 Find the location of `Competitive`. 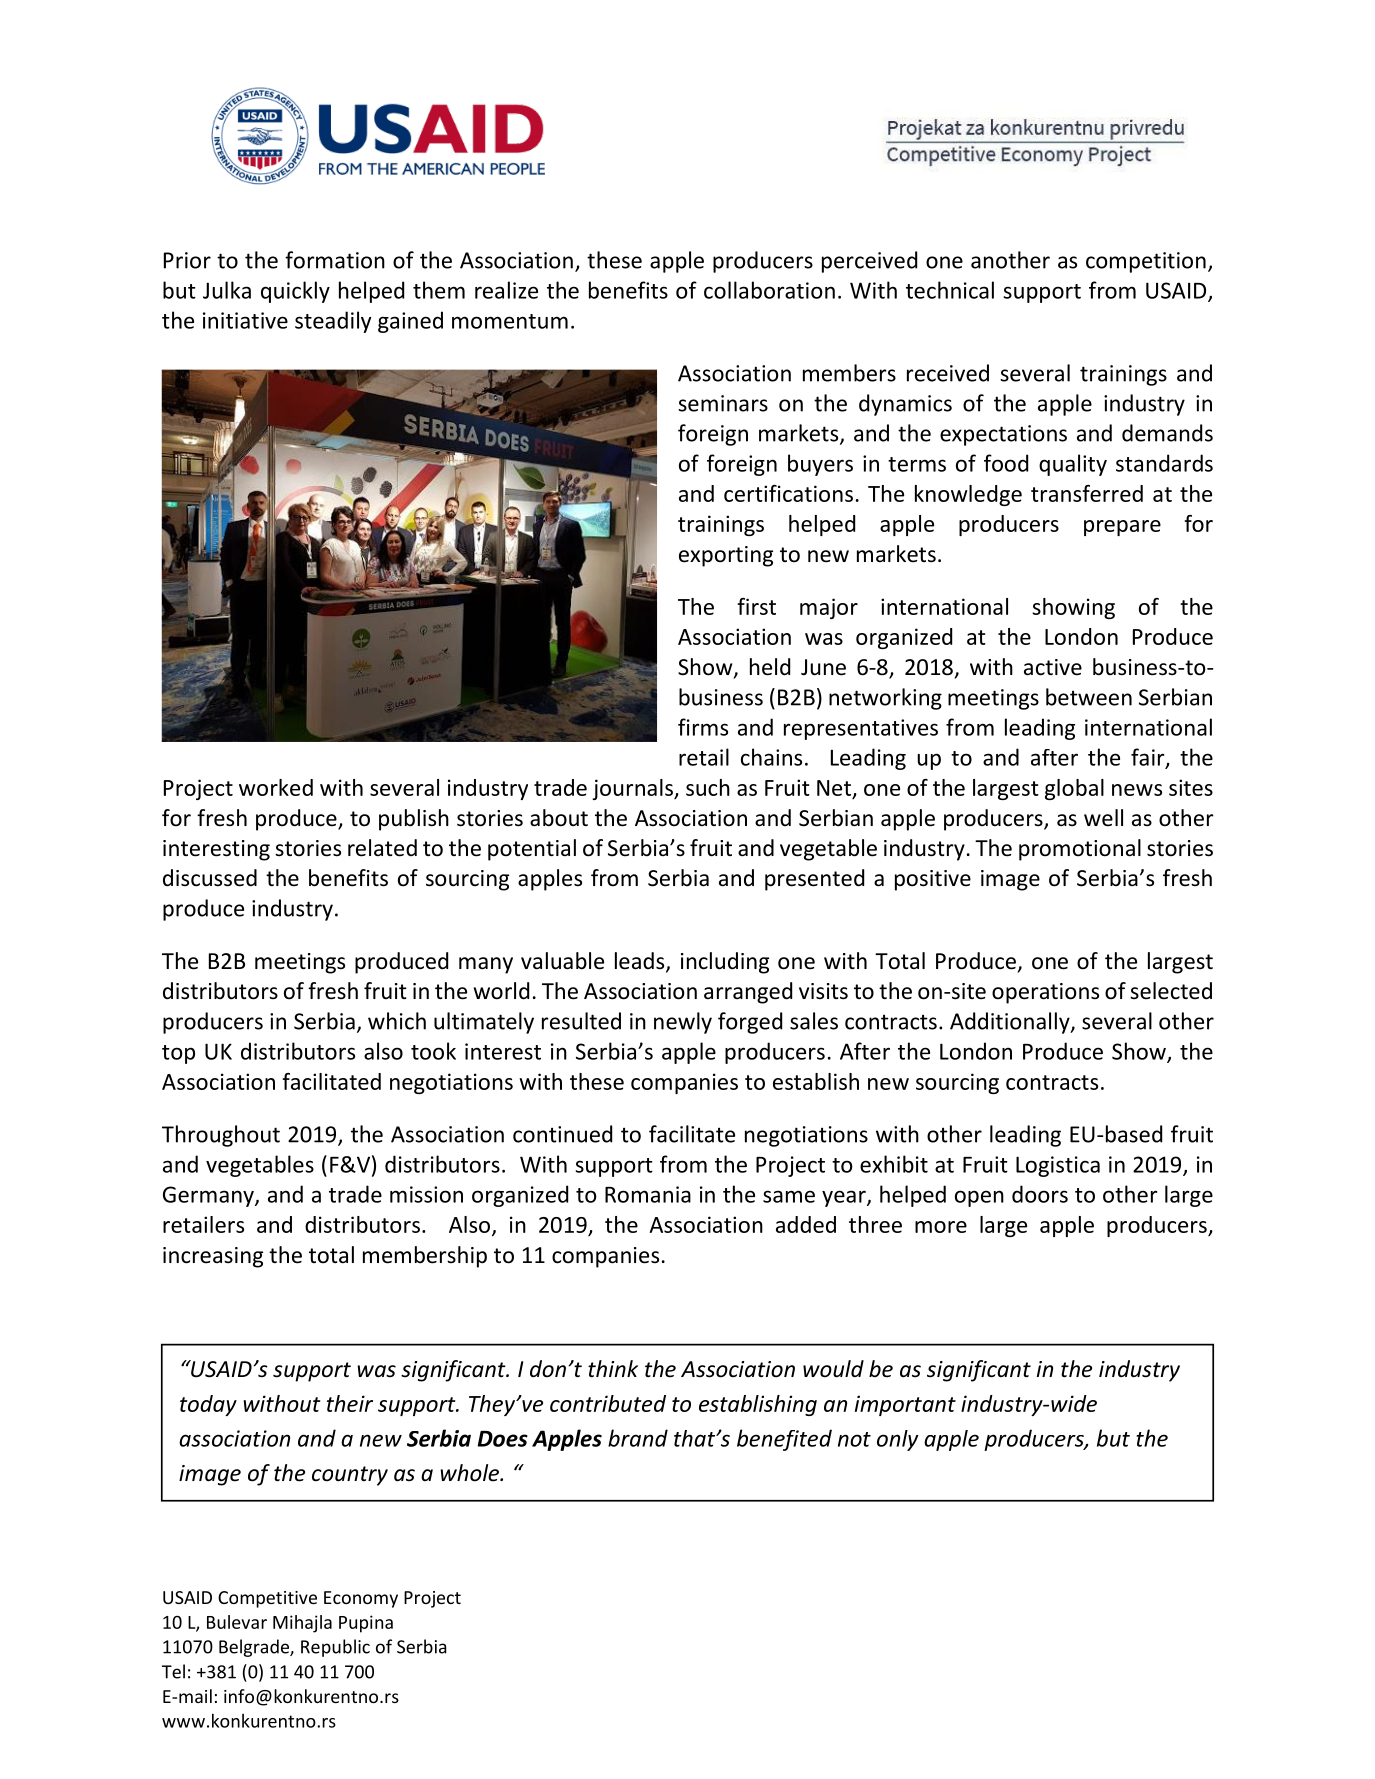

Competitive is located at coordinates (267, 1599).
